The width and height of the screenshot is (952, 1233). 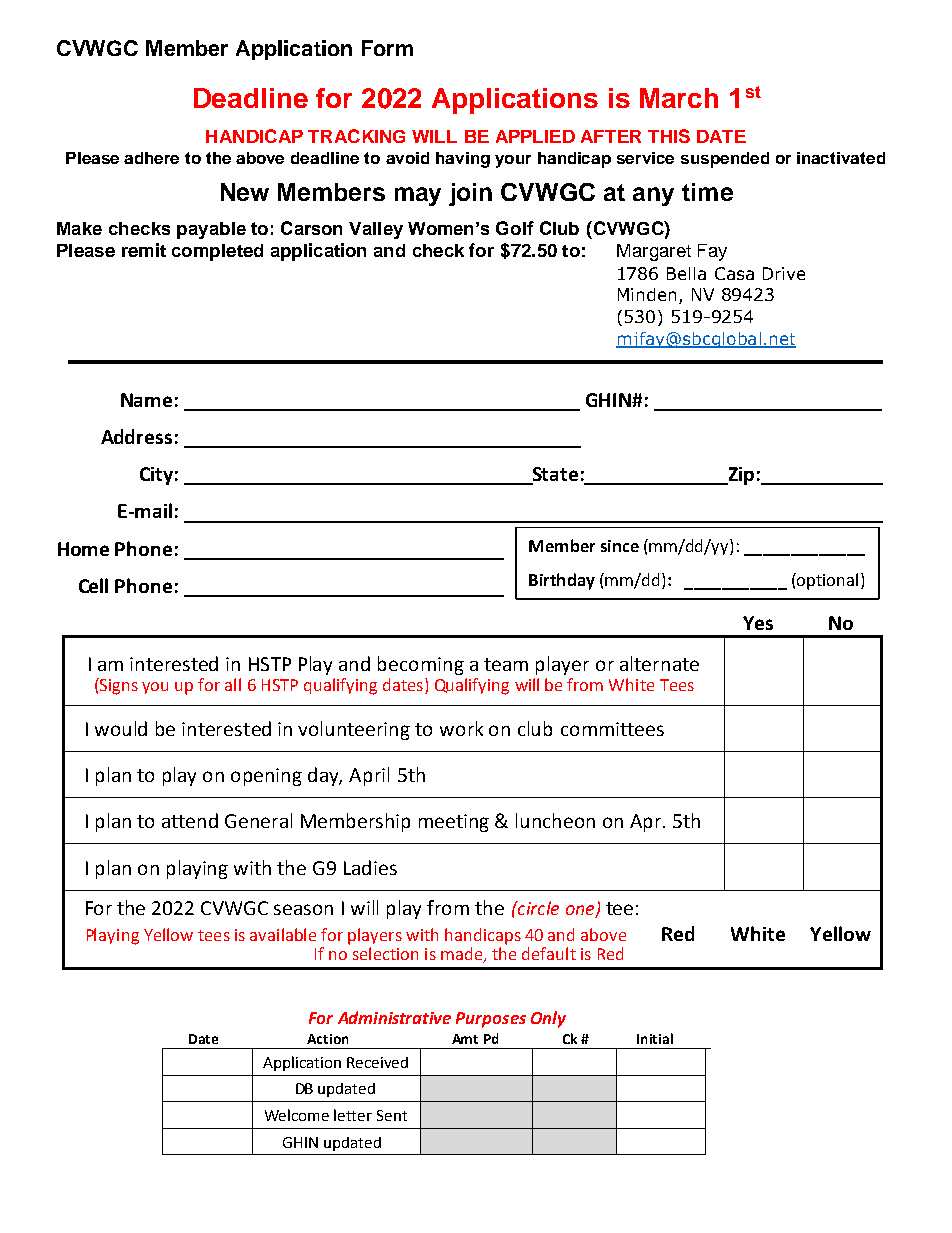 What do you see at coordinates (465, 1039) in the screenshot?
I see `Amt` at bounding box center [465, 1039].
